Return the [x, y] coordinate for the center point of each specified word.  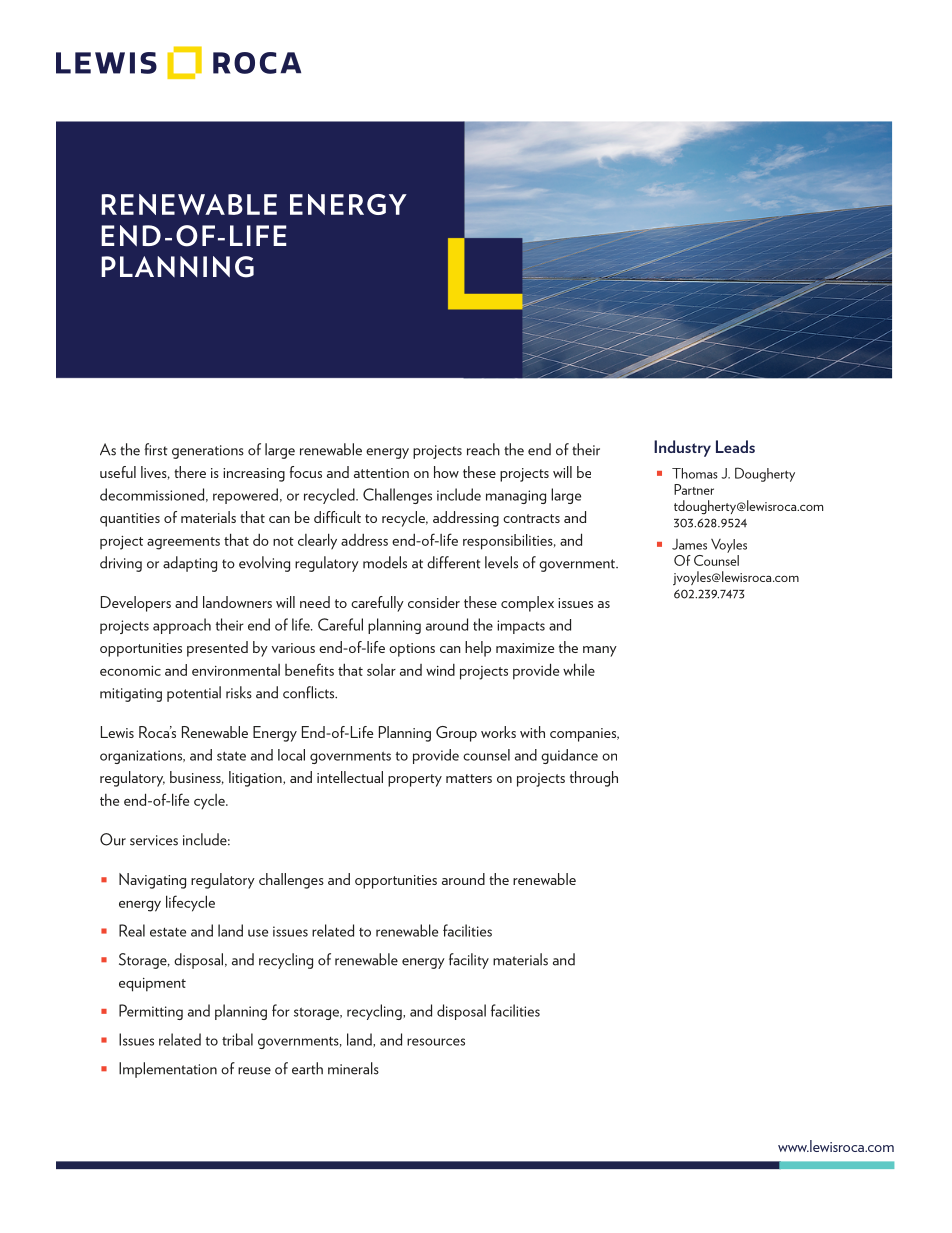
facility [469, 961]
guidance [569, 756]
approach [182, 626]
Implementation [168, 1070]
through [594, 779]
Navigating [152, 881]
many [600, 651]
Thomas [695, 473]
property [415, 780]
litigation [256, 779]
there [190, 472]
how [446, 472]
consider [434, 602]
